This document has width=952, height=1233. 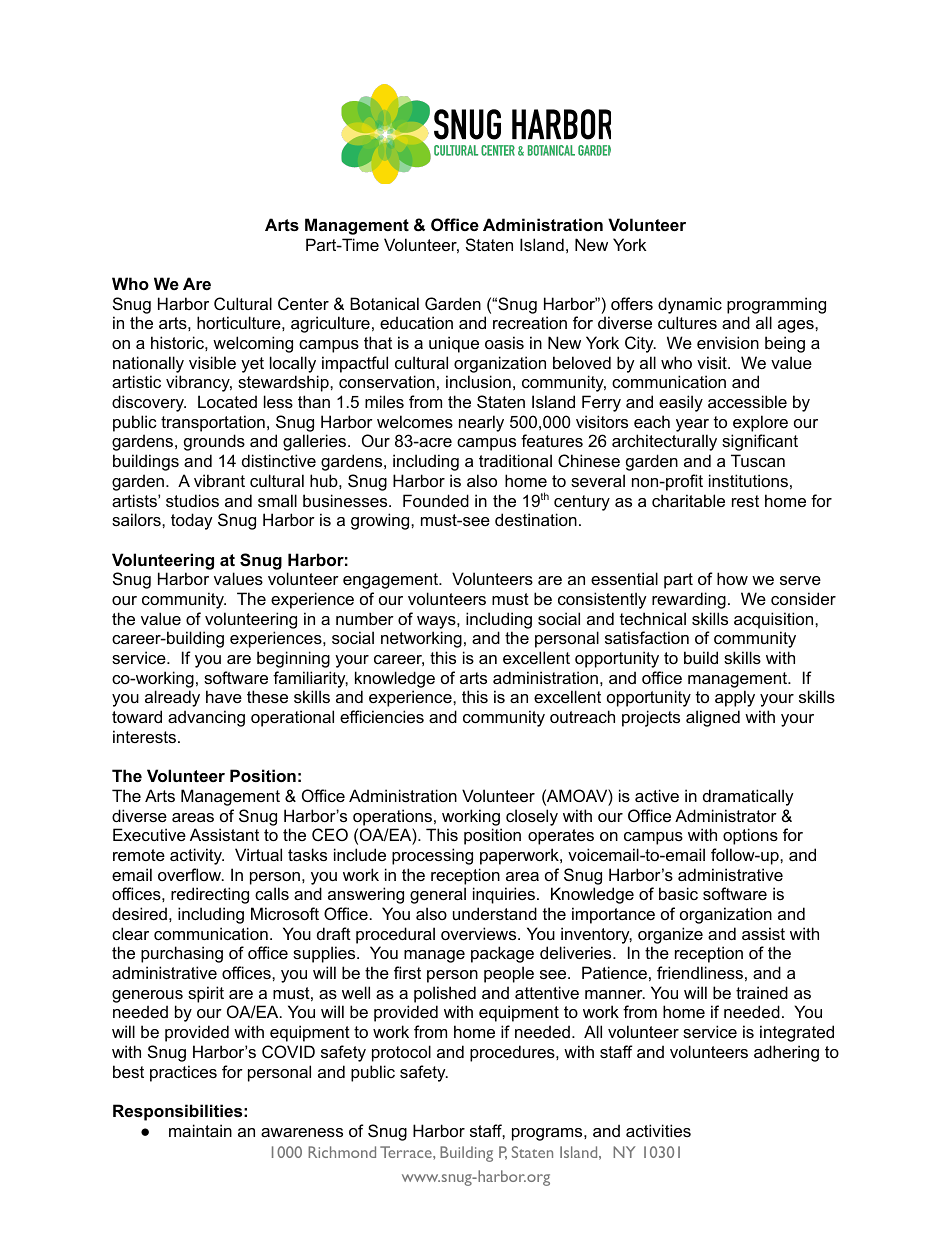 What do you see at coordinates (713, 718) in the document?
I see `aligned` at bounding box center [713, 718].
